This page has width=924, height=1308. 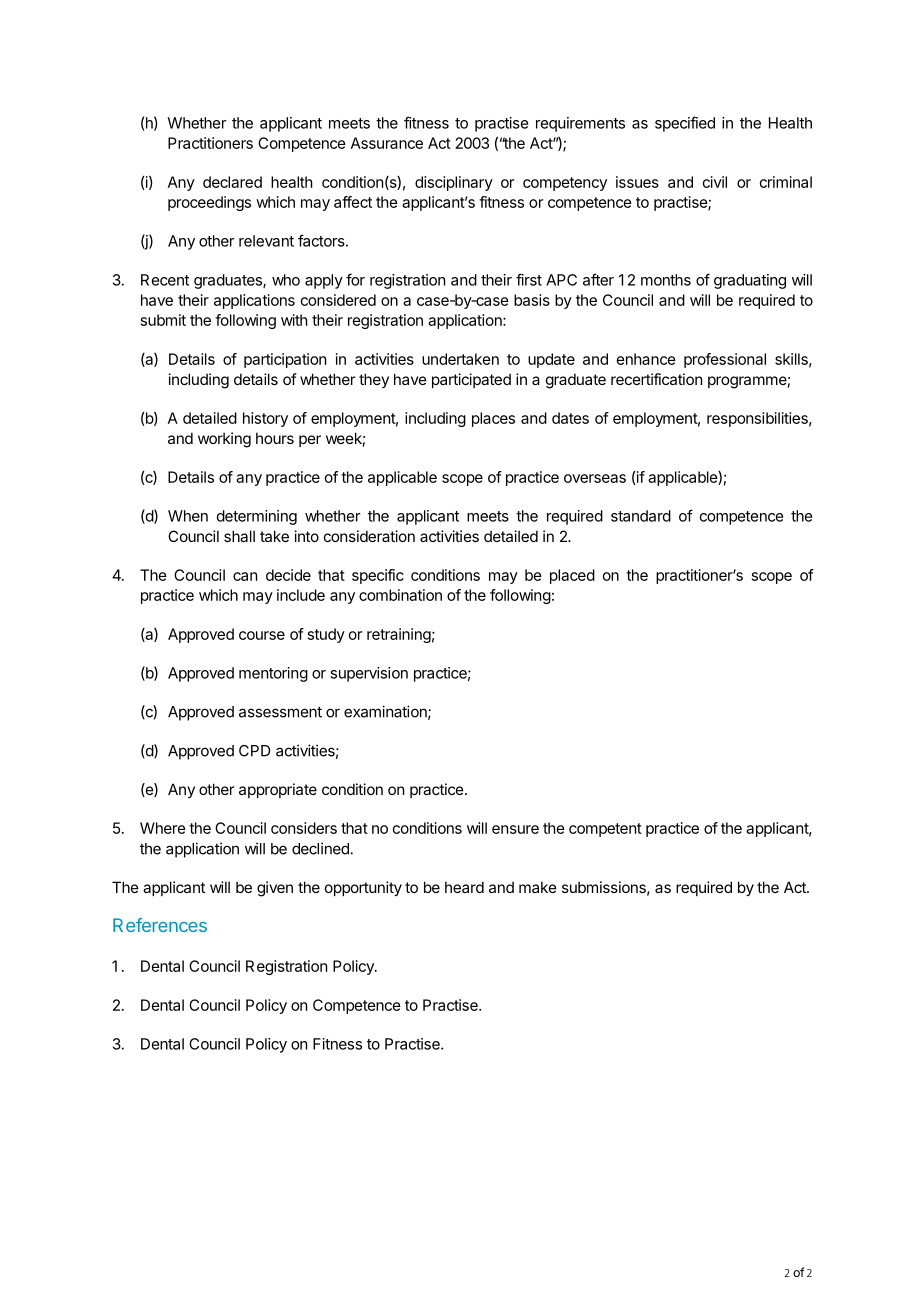 What do you see at coordinates (641, 516) in the page?
I see `standard` at bounding box center [641, 516].
